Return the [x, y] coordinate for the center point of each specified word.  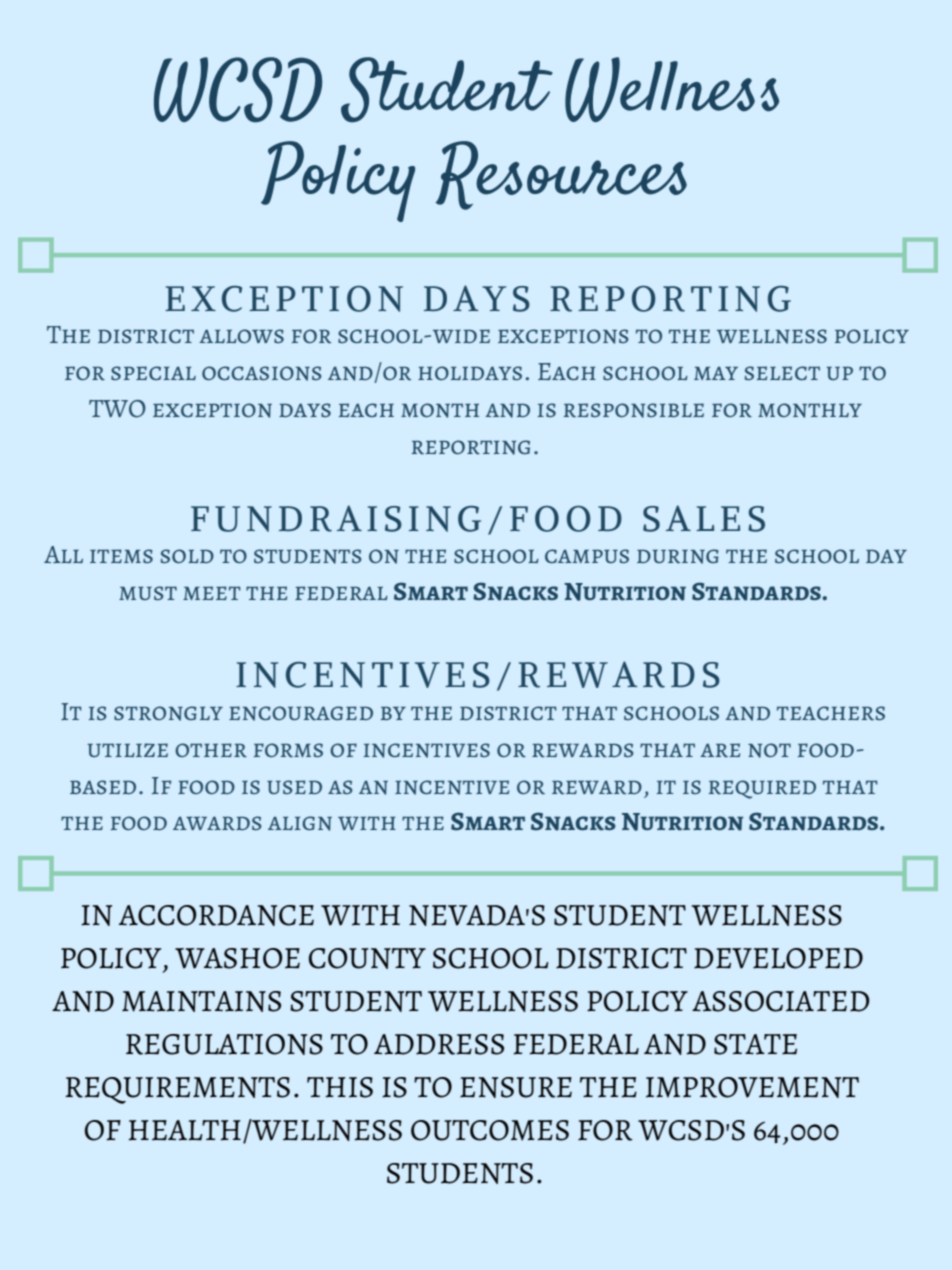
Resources [561, 175]
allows [241, 336]
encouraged [301, 713]
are [720, 750]
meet [212, 593]
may [716, 373]
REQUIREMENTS [177, 1090]
